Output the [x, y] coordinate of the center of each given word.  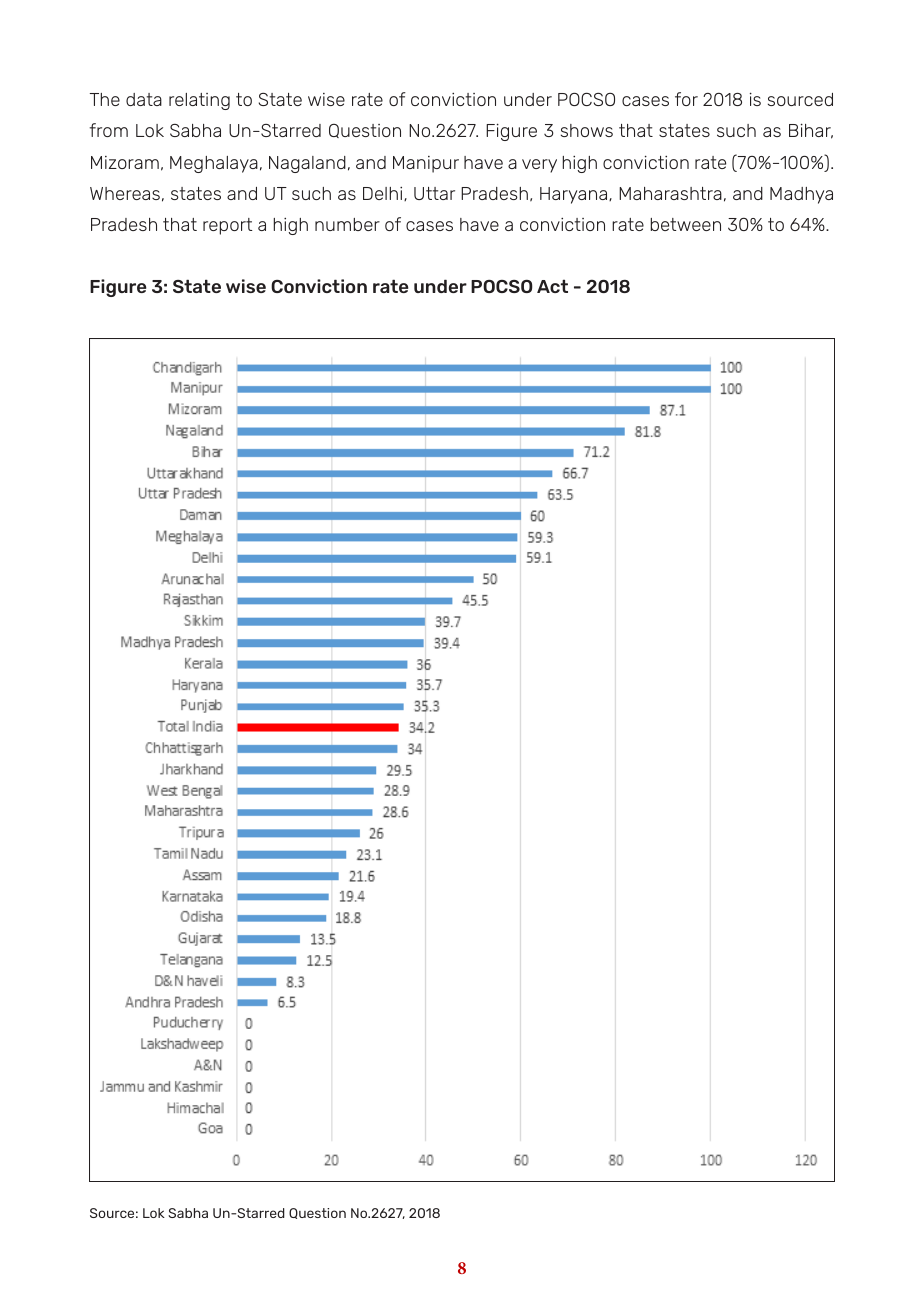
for [686, 99]
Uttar [434, 193]
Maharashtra [670, 193]
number [347, 224]
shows [587, 130]
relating [199, 101]
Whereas [125, 193]
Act [552, 286]
